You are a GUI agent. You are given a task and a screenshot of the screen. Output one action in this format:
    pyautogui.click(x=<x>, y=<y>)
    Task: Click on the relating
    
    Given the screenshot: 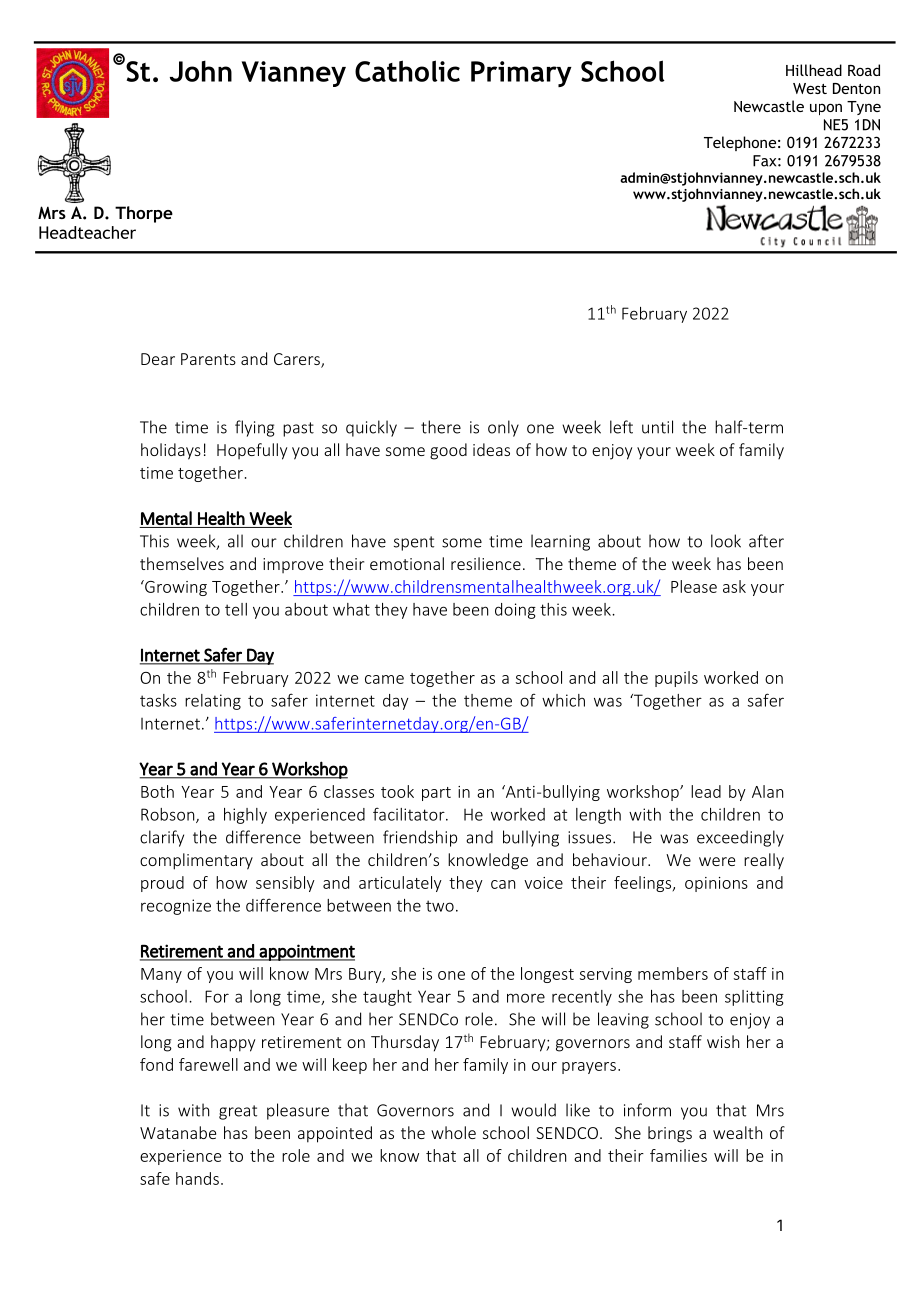 What is the action you would take?
    pyautogui.click(x=213, y=702)
